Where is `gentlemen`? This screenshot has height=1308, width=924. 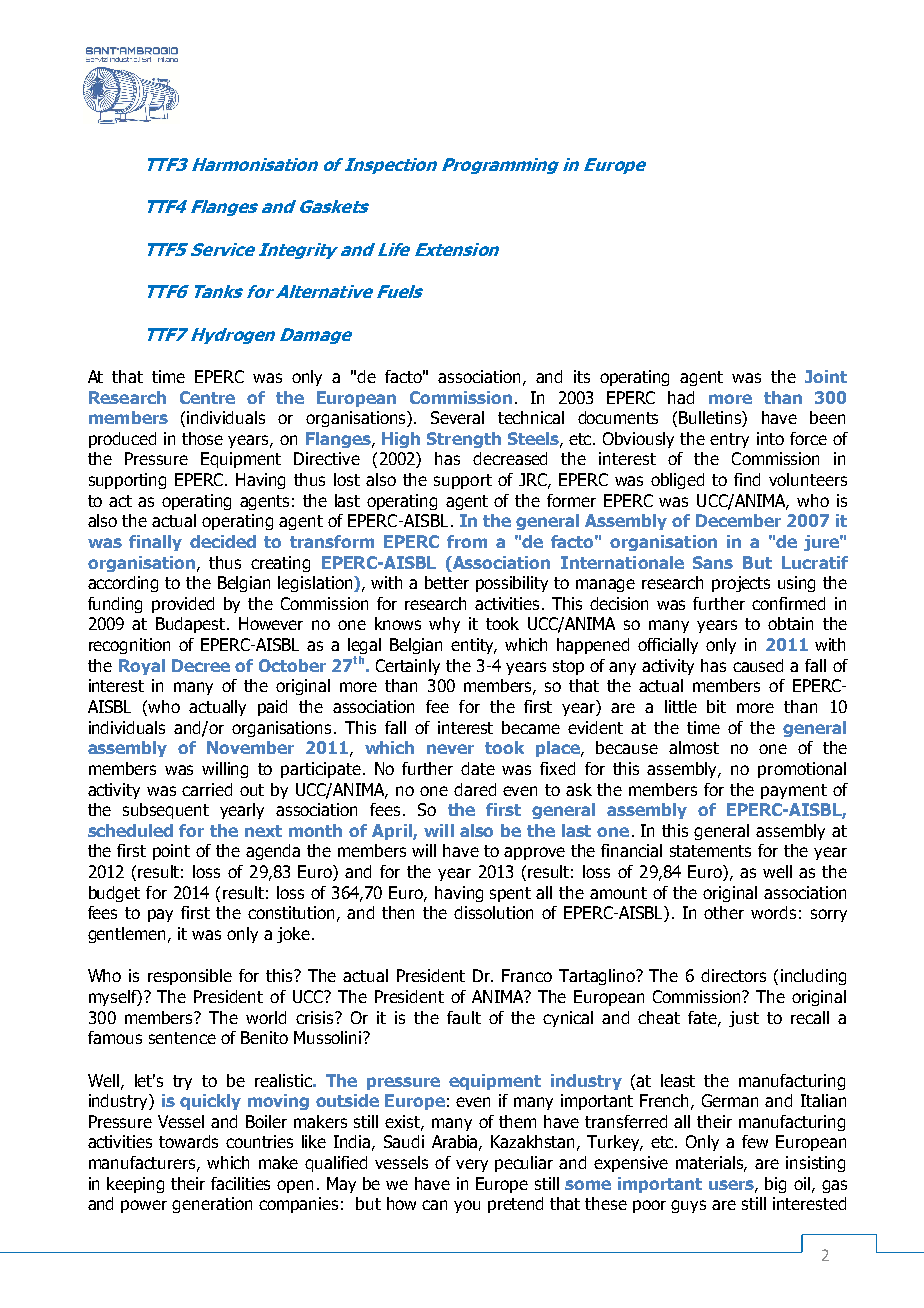
gentlemen is located at coordinates (128, 935).
